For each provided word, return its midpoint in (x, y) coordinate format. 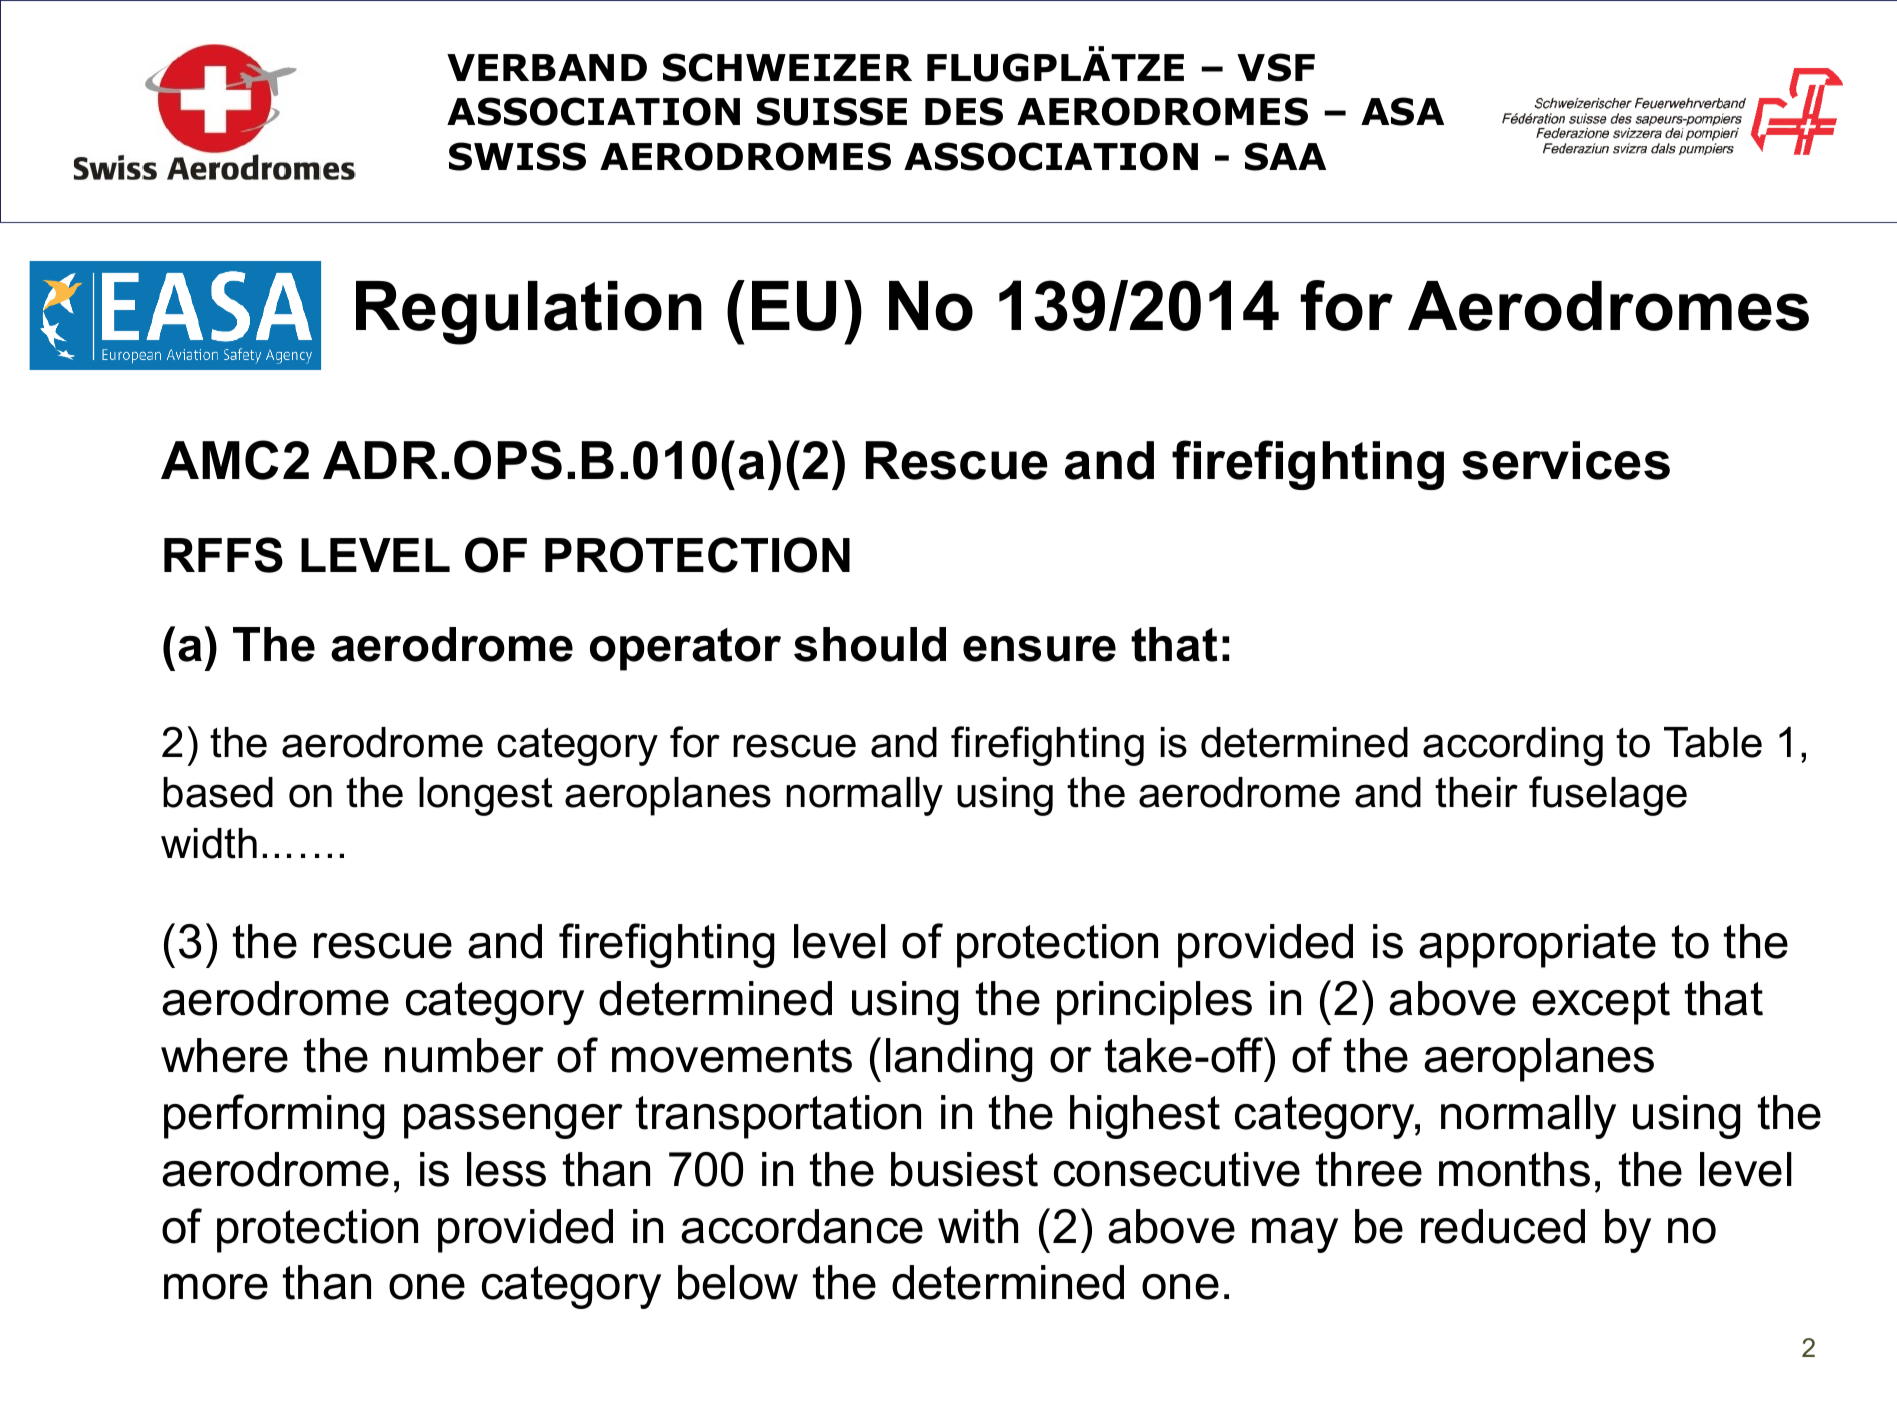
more (216, 1287)
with (978, 1226)
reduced (1503, 1226)
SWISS (517, 156)
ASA (1402, 111)
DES (964, 111)
